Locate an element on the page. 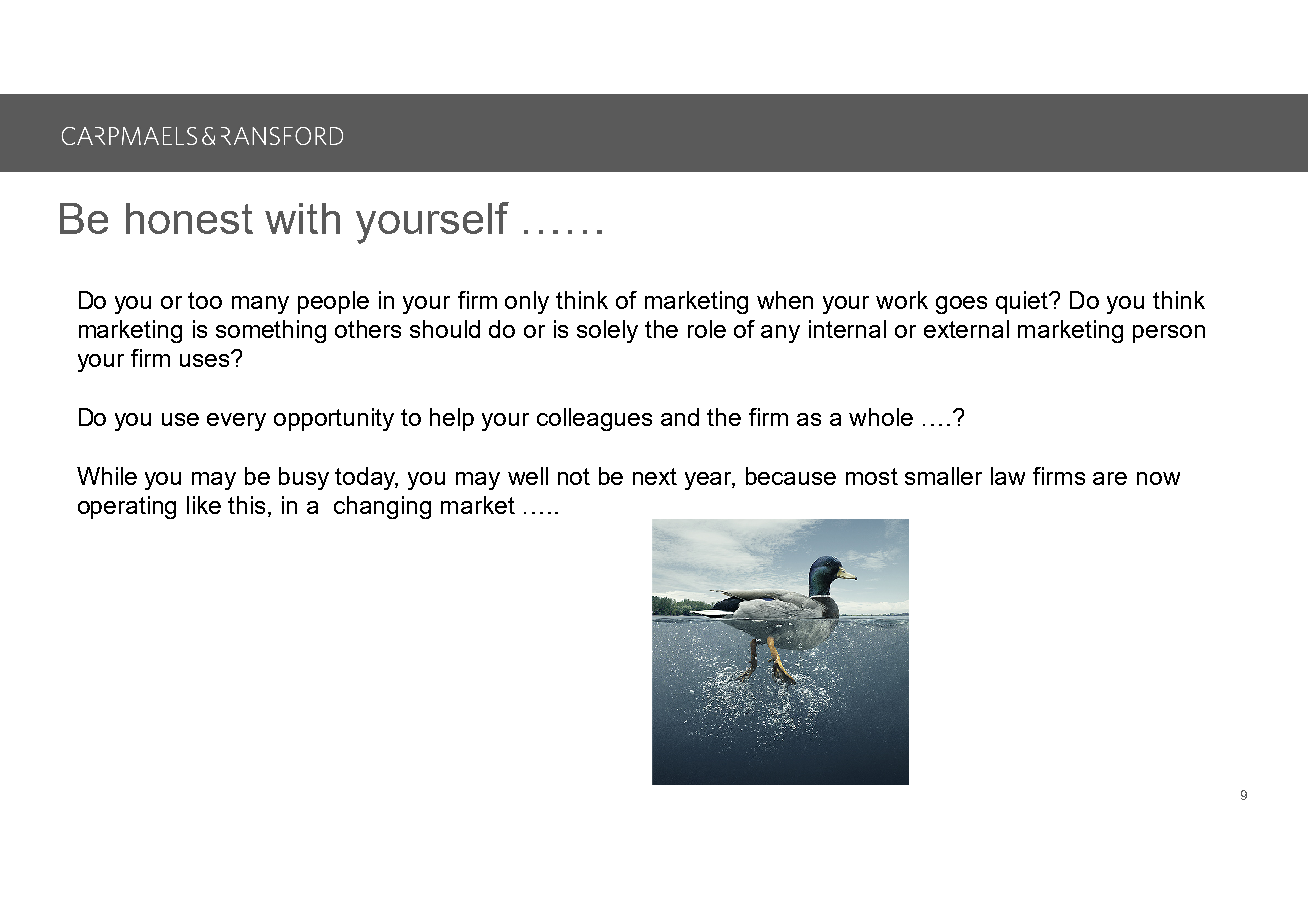 The height and width of the page is (924, 1308). whole is located at coordinates (881, 417).
